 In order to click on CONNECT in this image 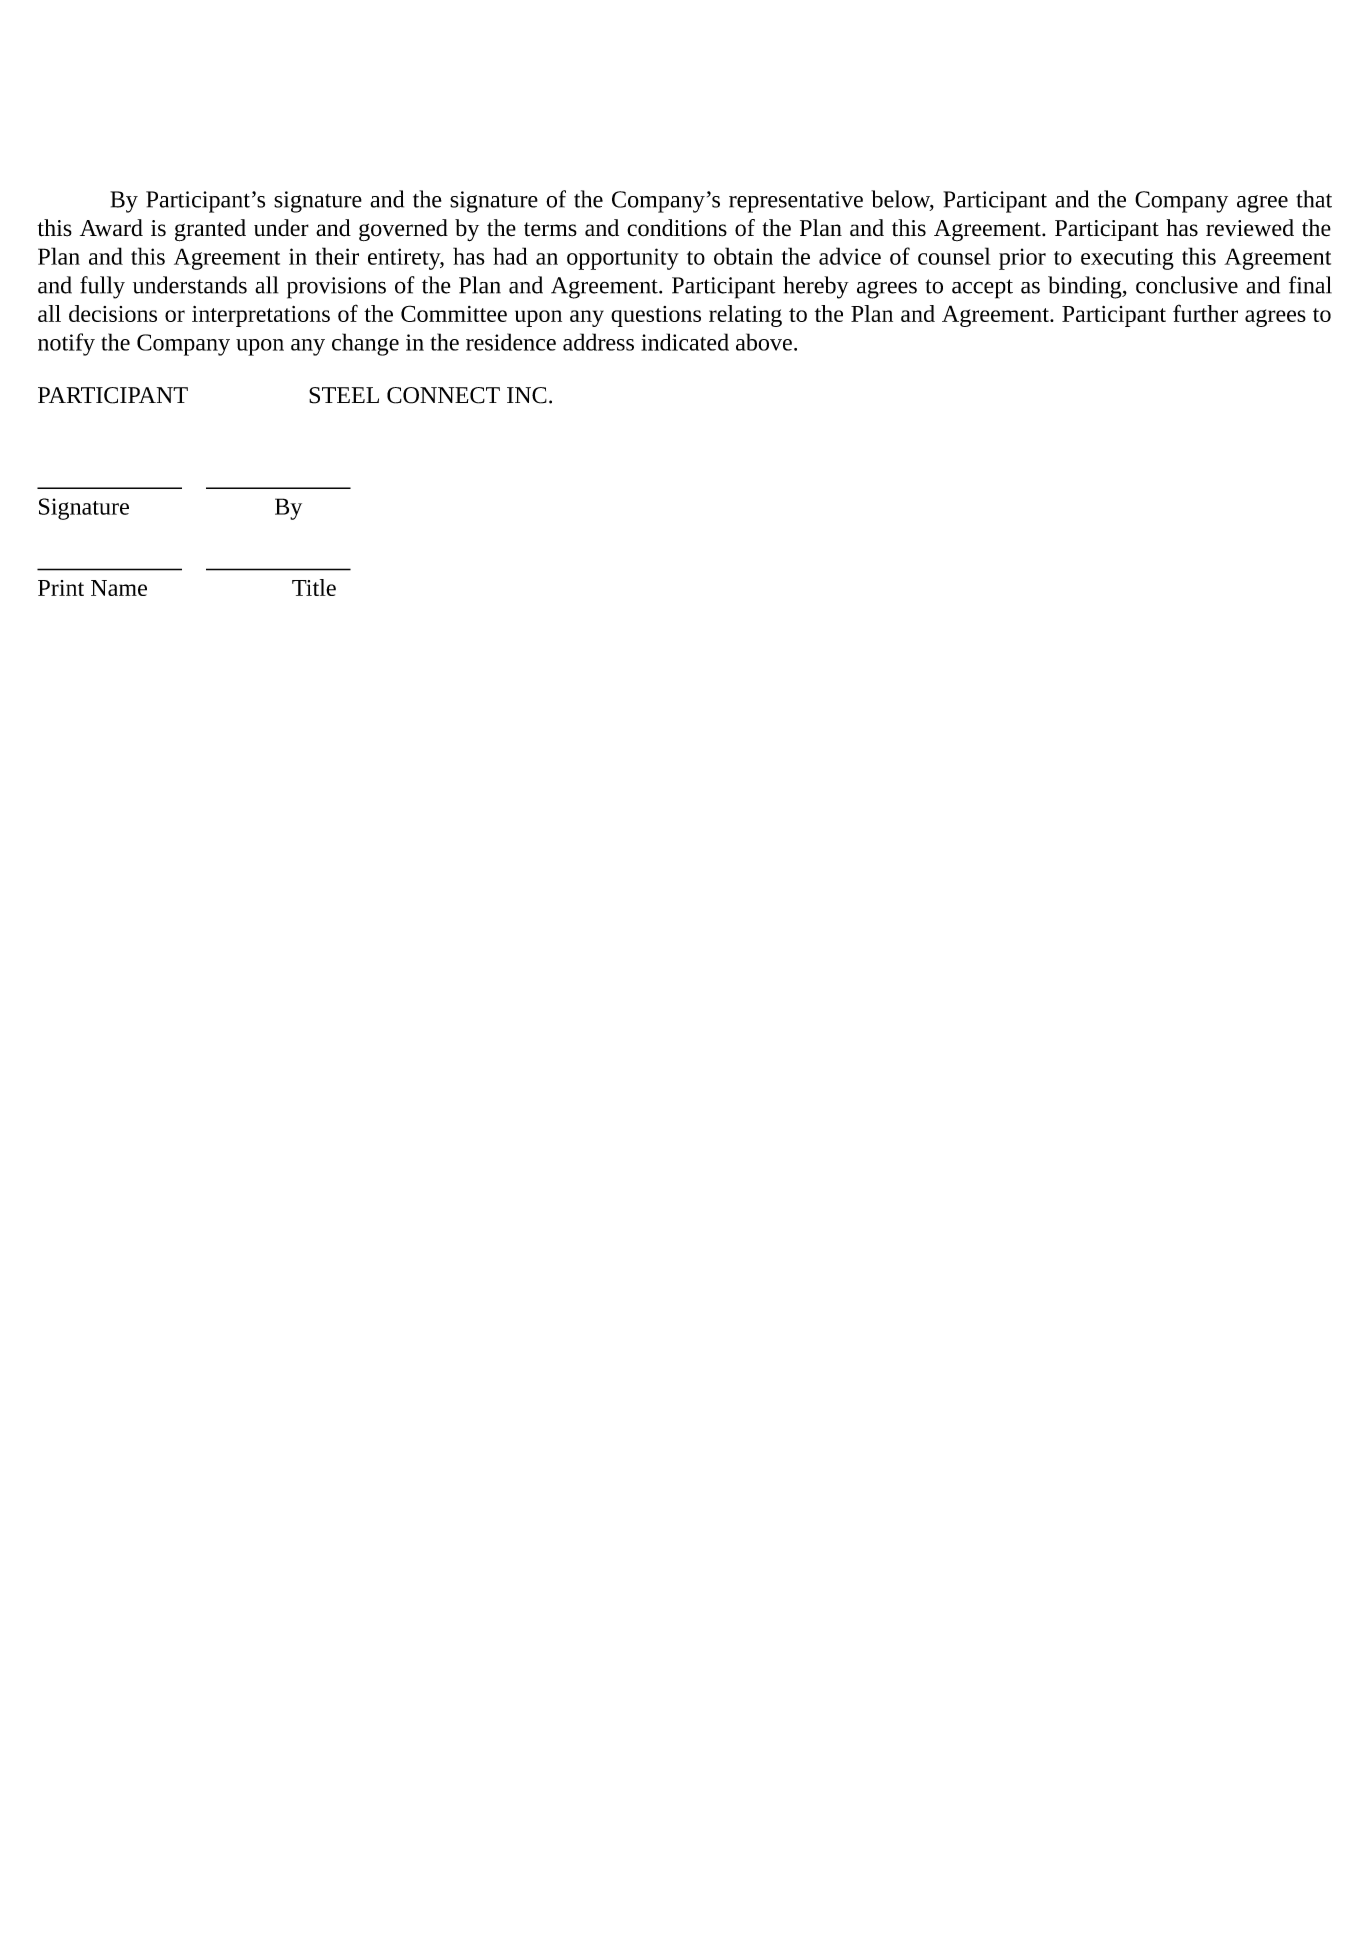, I will do `click(443, 395)`.
